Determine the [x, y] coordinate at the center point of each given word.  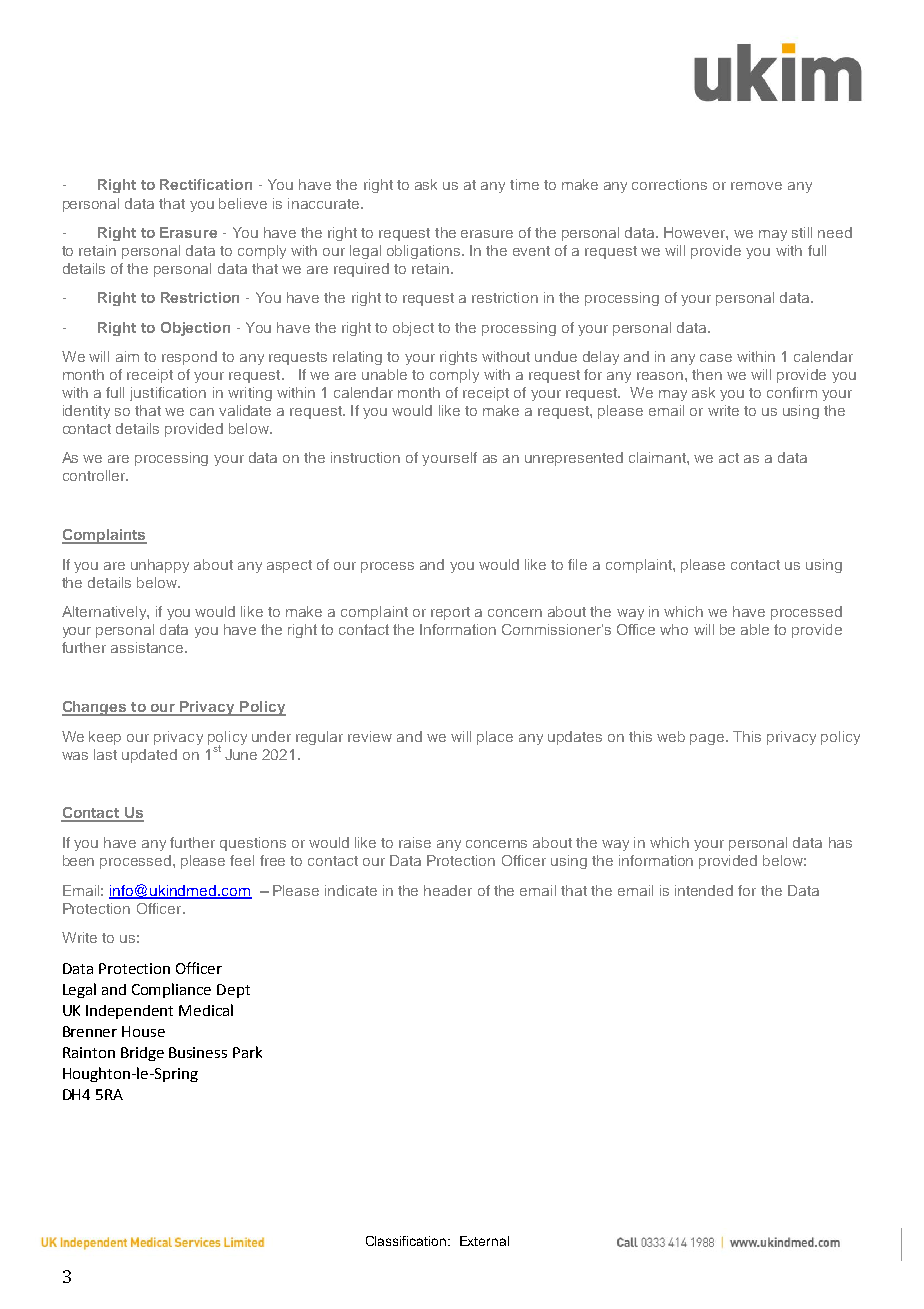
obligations [425, 252]
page [708, 739]
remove [756, 186]
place [495, 738]
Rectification [206, 184]
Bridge [142, 1054]
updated [149, 756]
